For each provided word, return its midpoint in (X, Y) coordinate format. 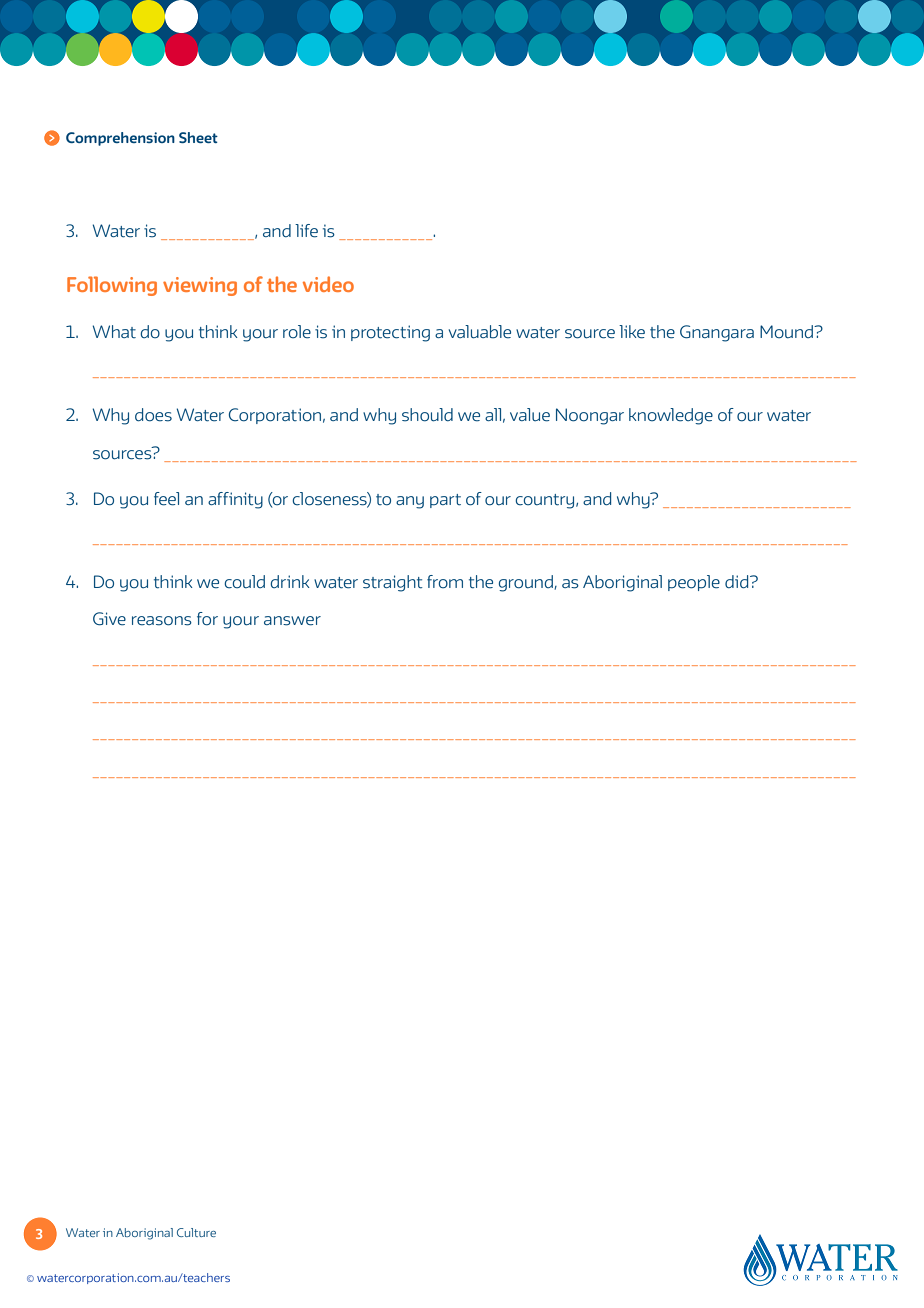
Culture (196, 1232)
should (427, 415)
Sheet (198, 137)
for (207, 619)
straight (393, 583)
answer (292, 621)
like (632, 332)
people (694, 583)
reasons (162, 621)
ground (526, 583)
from (445, 582)
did (738, 582)
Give (109, 619)
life (306, 231)
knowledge (671, 416)
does (153, 415)
